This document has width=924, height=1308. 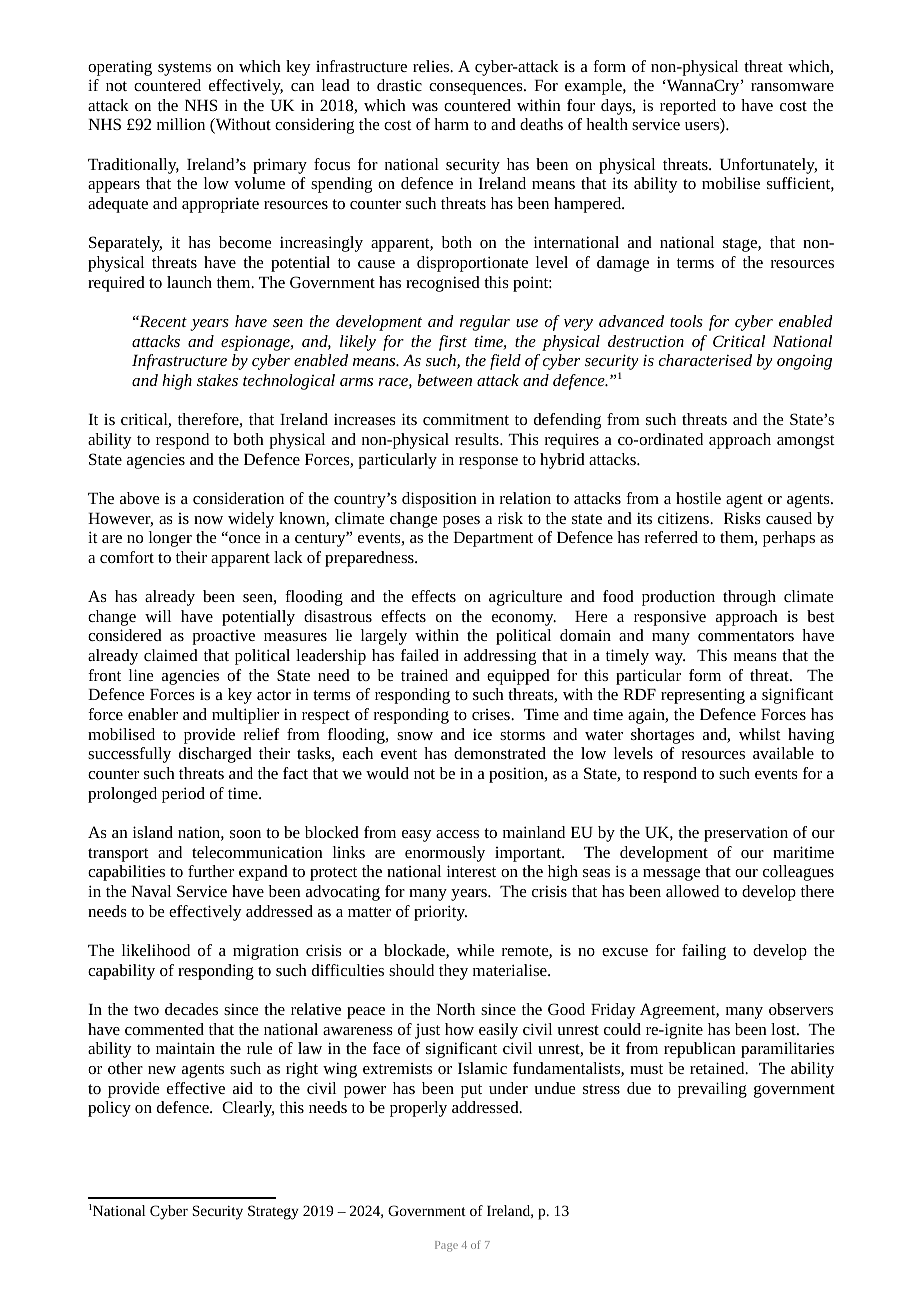 I want to click on consequences, so click(x=477, y=89).
